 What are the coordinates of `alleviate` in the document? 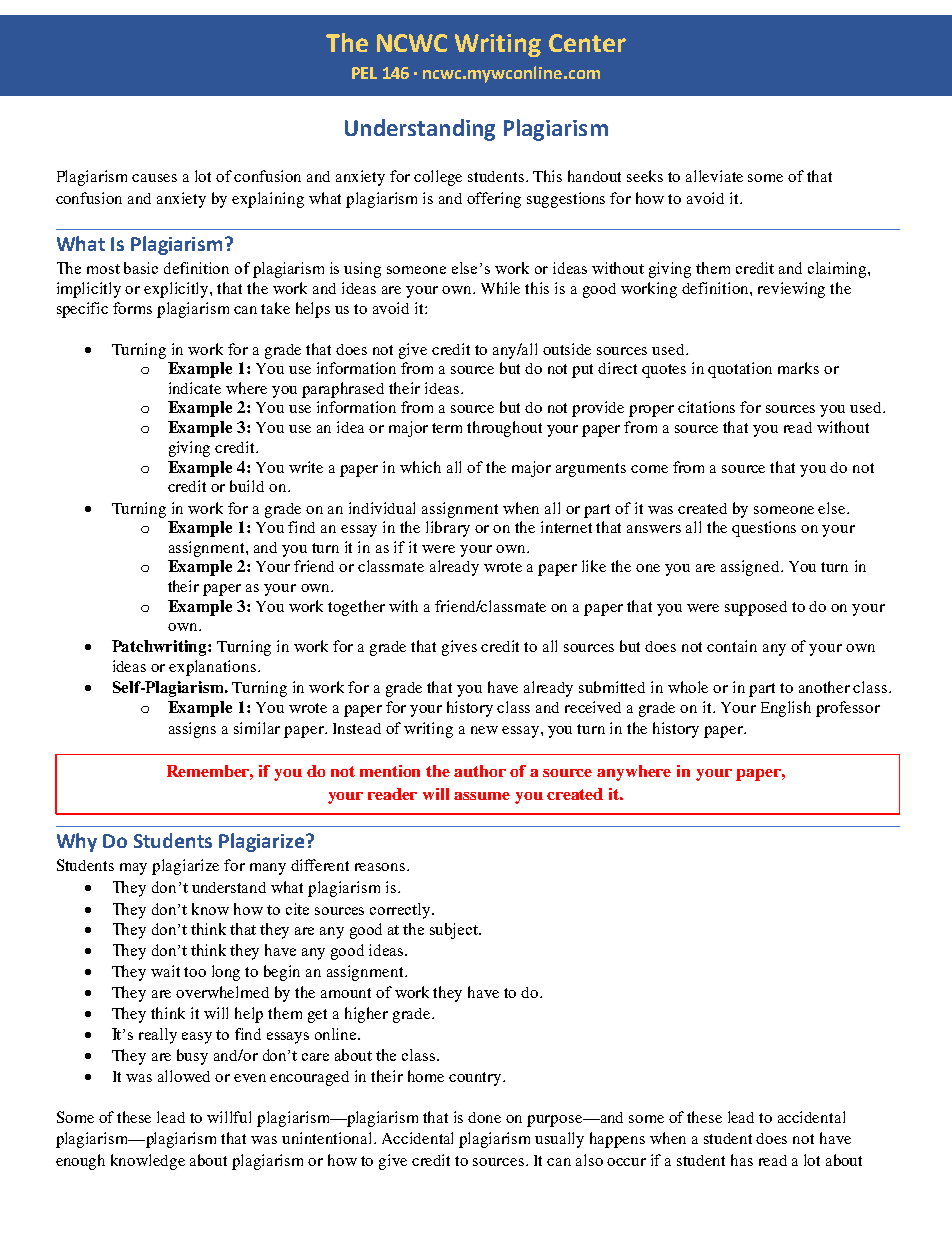 It's located at (714, 176).
